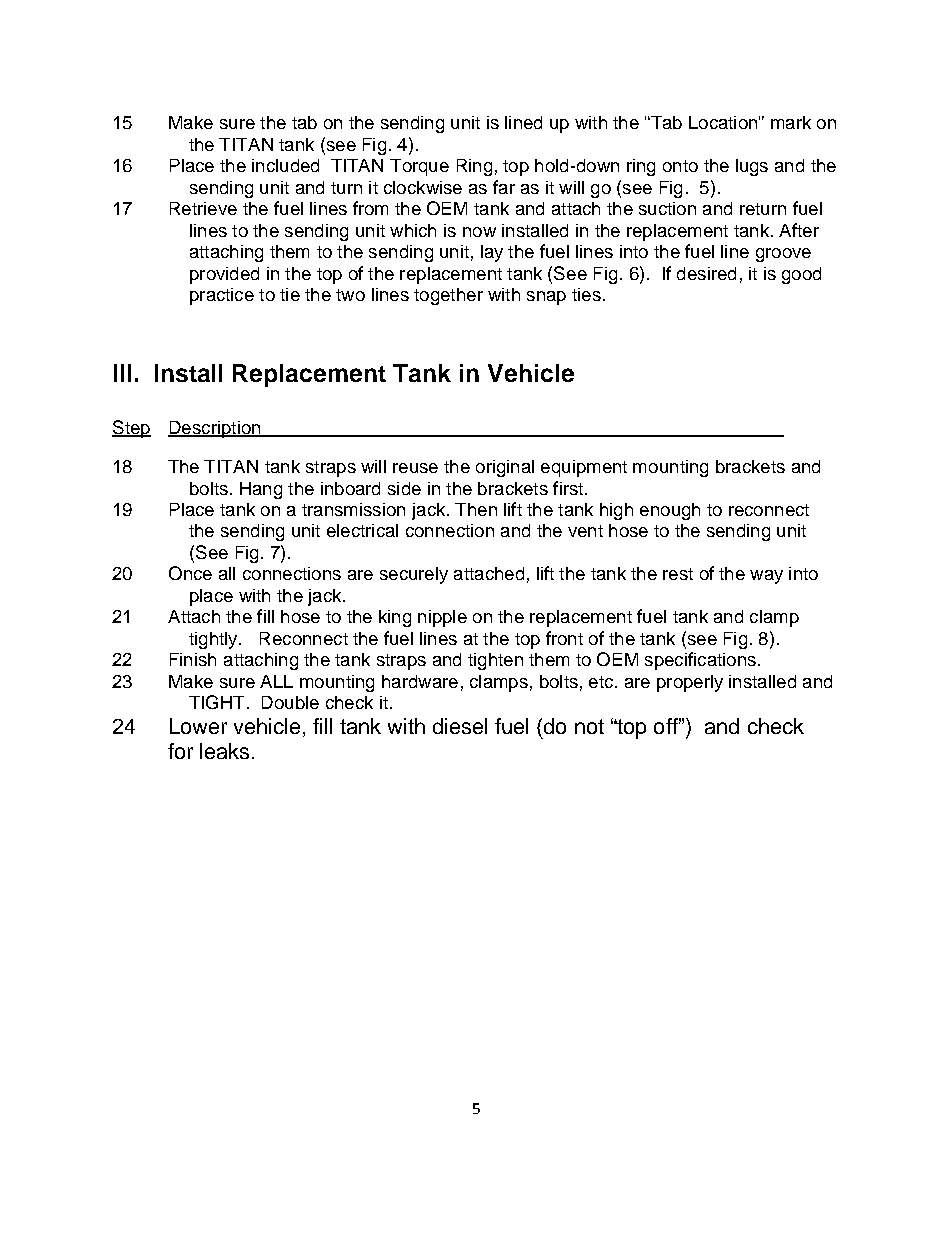  Describe the element at coordinates (752, 167) in the page. I see `lugs` at that location.
